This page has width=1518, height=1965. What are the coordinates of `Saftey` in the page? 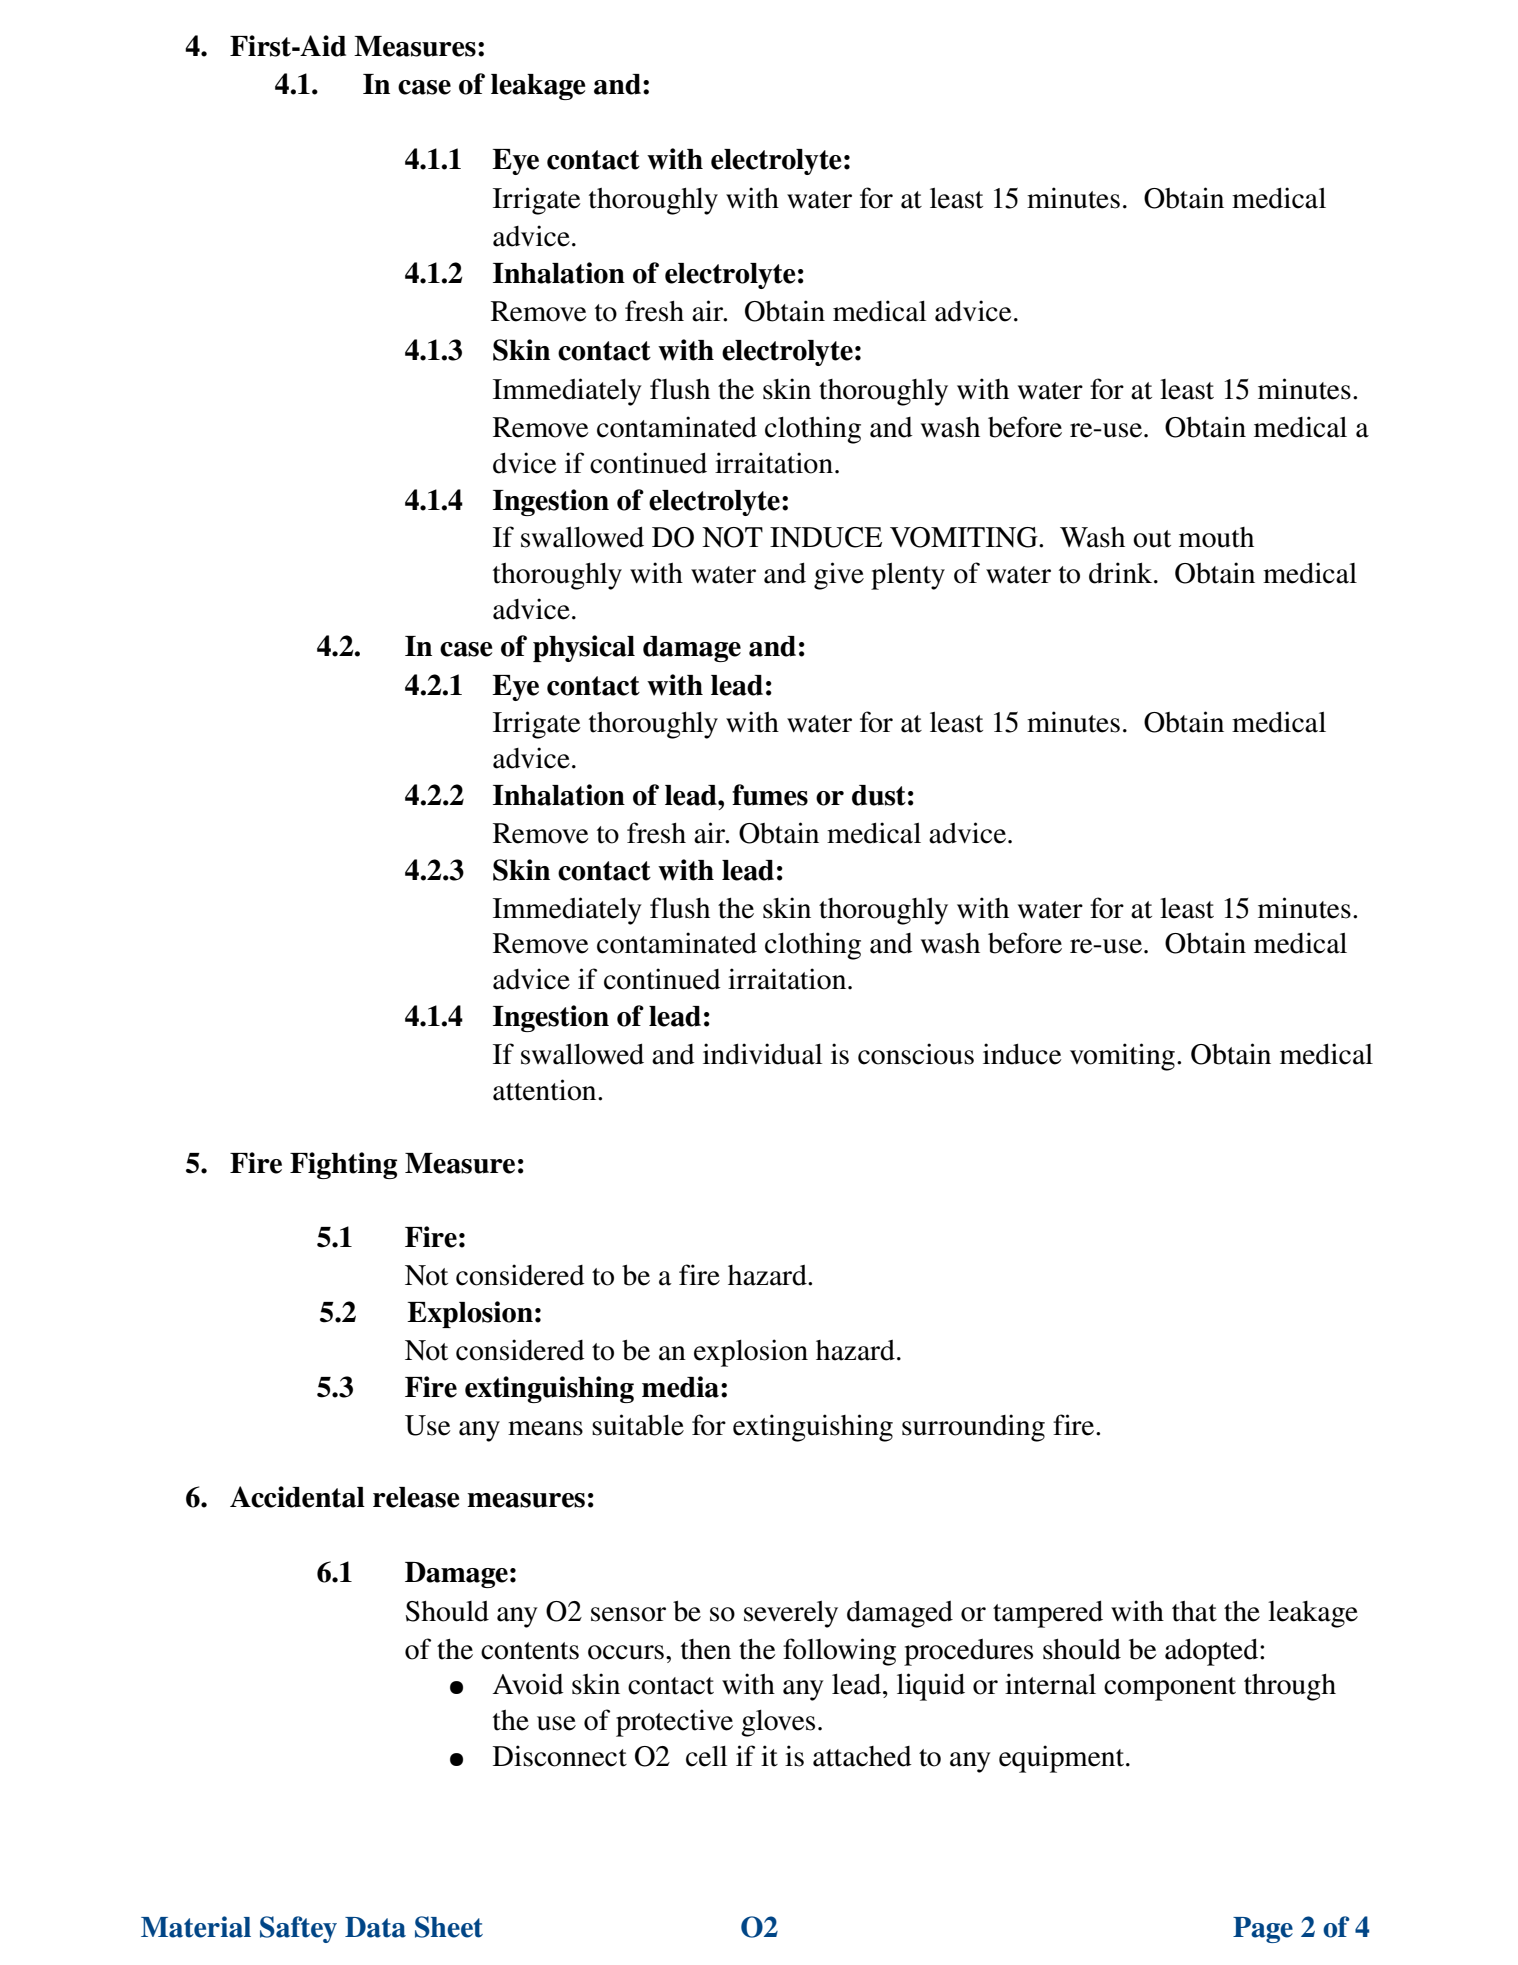 It's located at (298, 1929).
